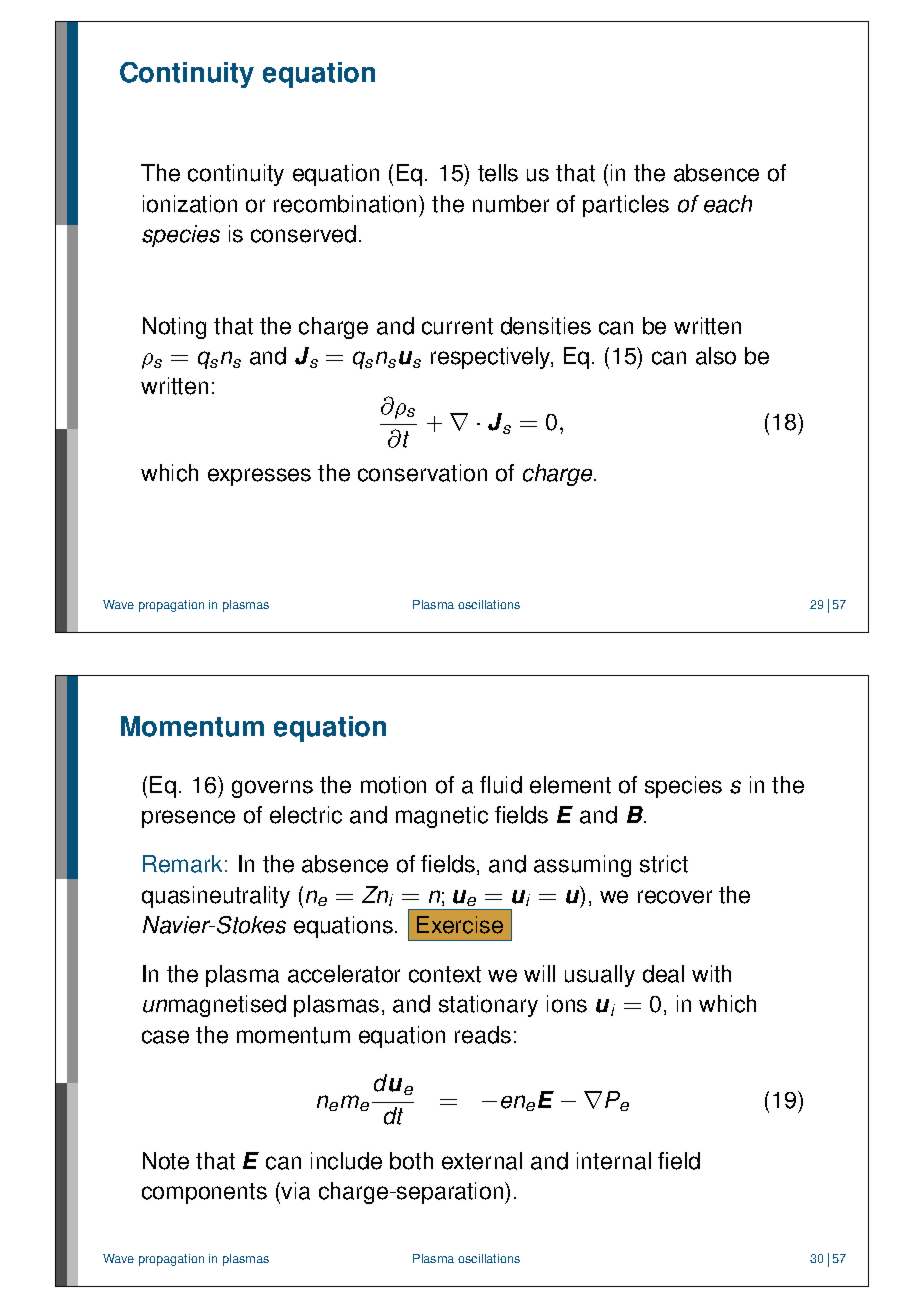 Image resolution: width=924 pixels, height=1308 pixels. I want to click on governs, so click(272, 789).
